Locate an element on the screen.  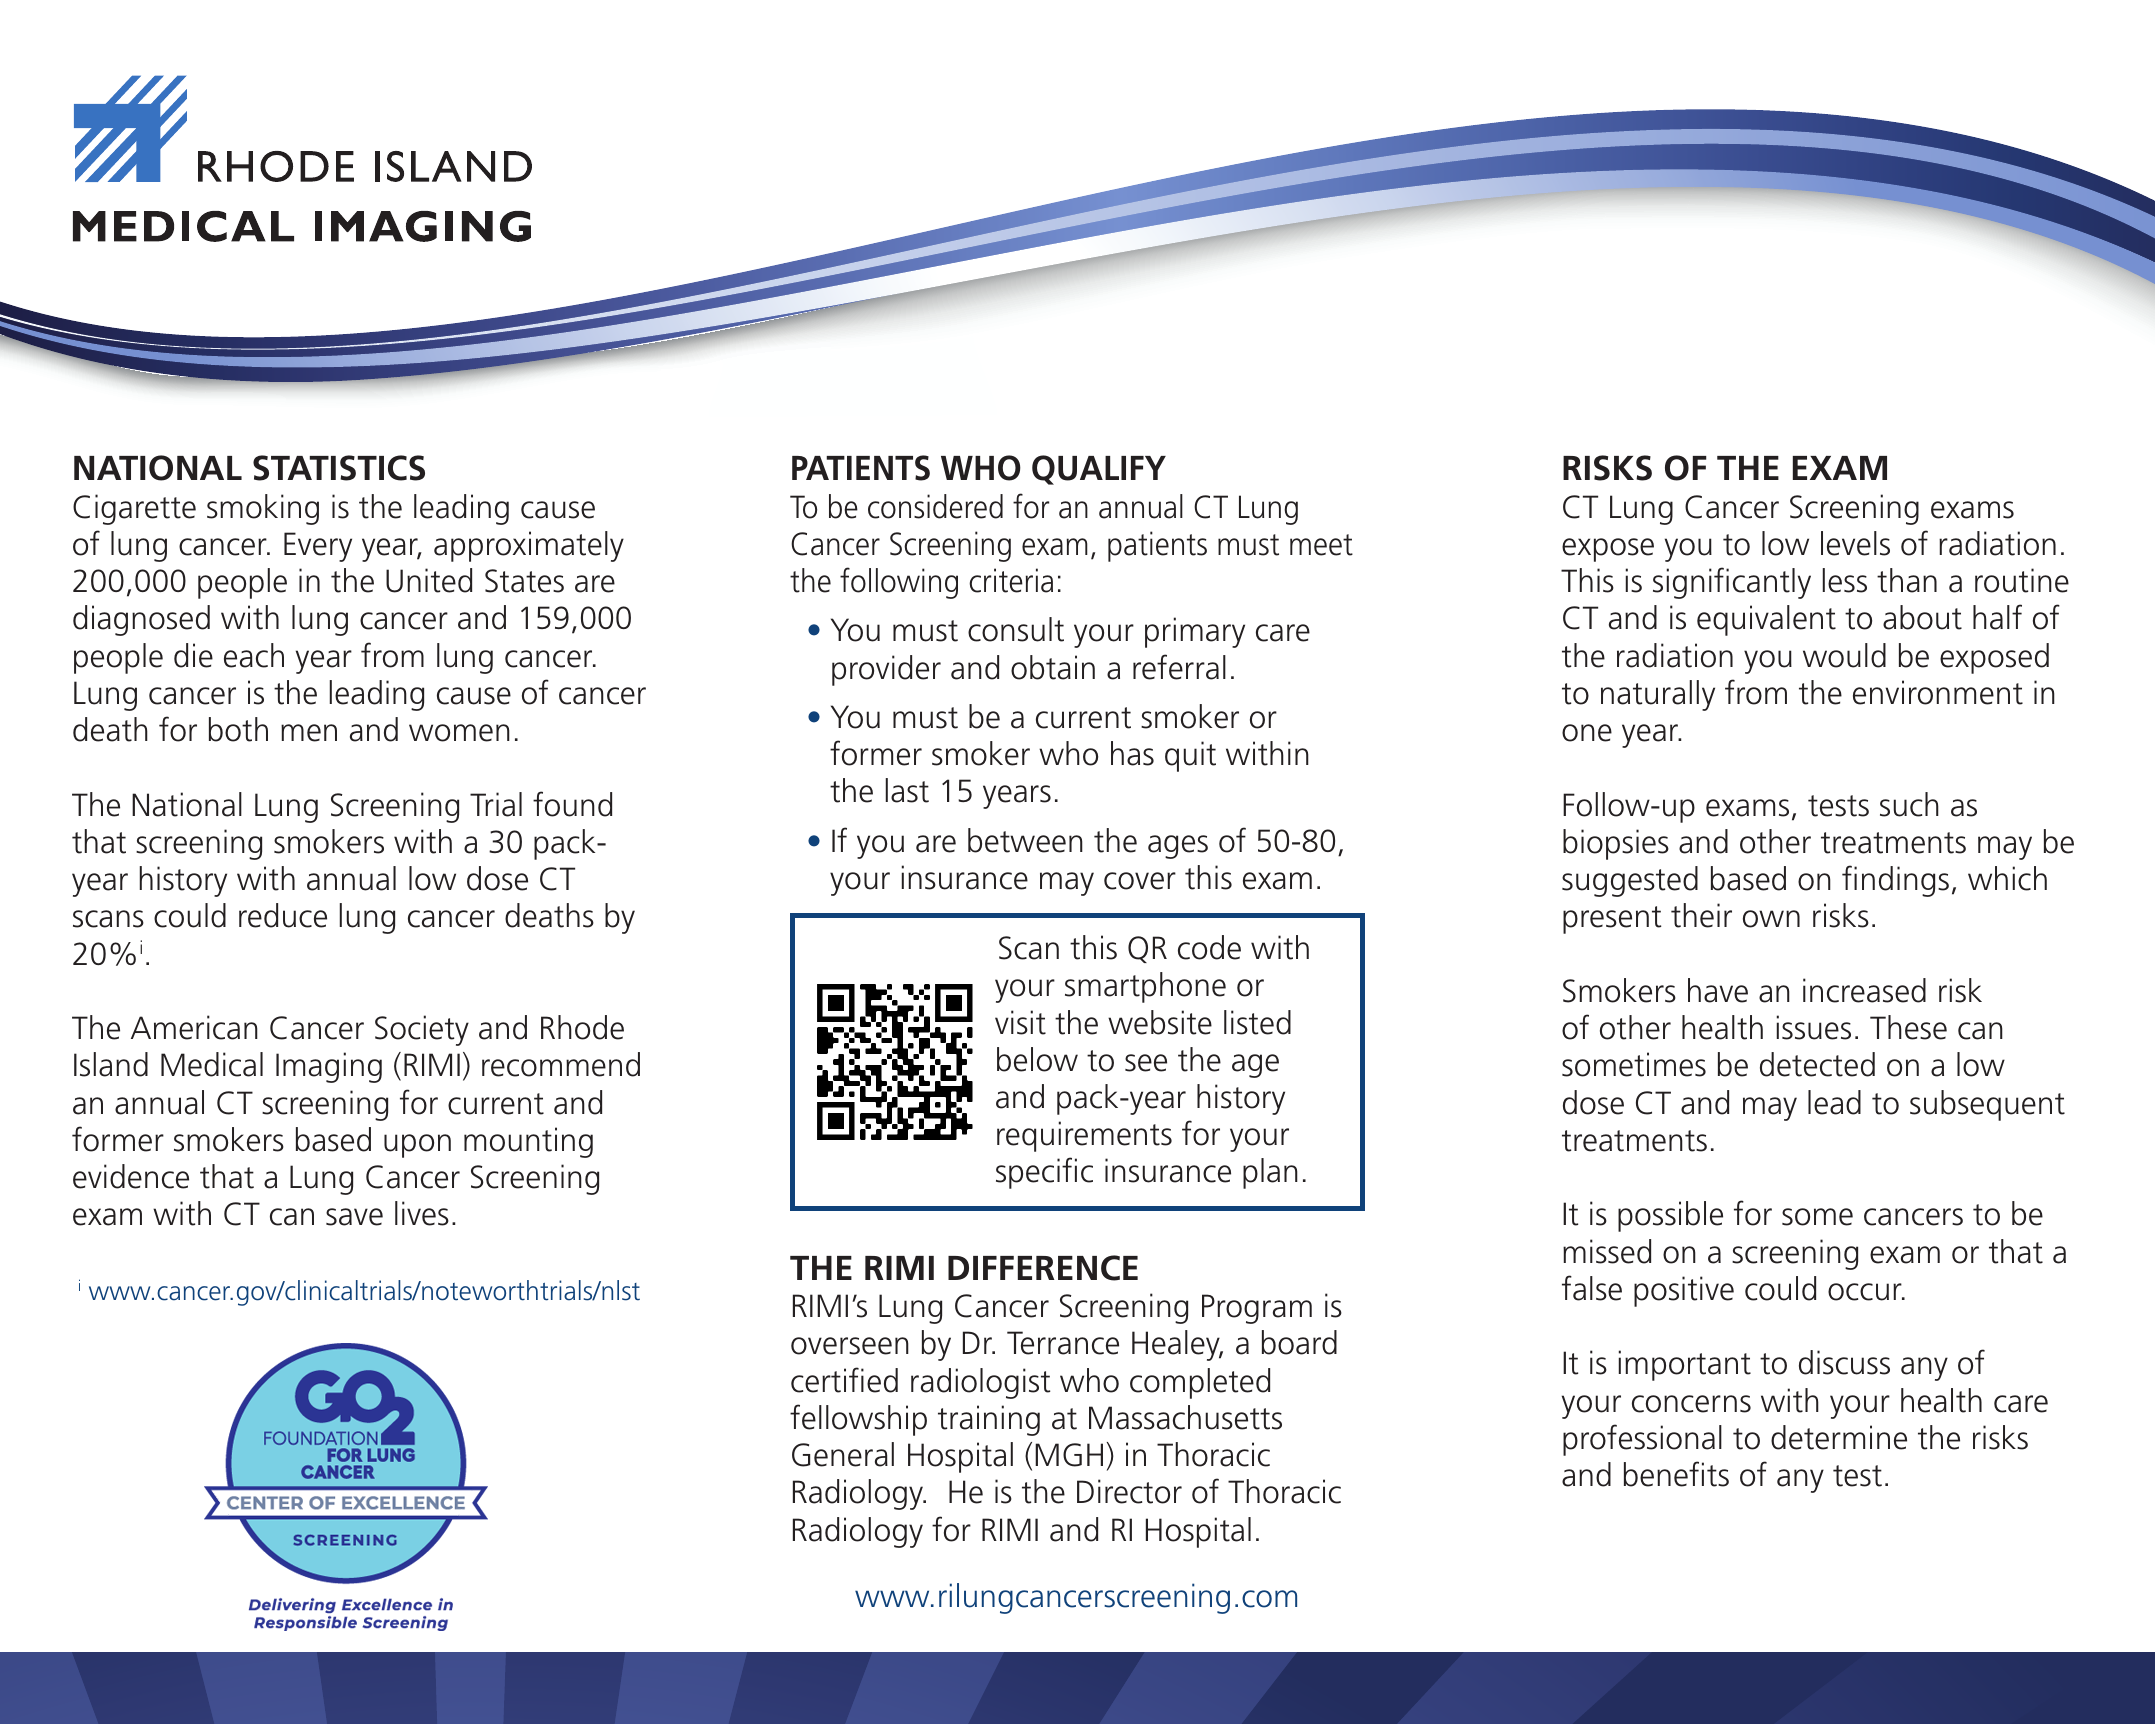
increased is located at coordinates (1864, 990).
